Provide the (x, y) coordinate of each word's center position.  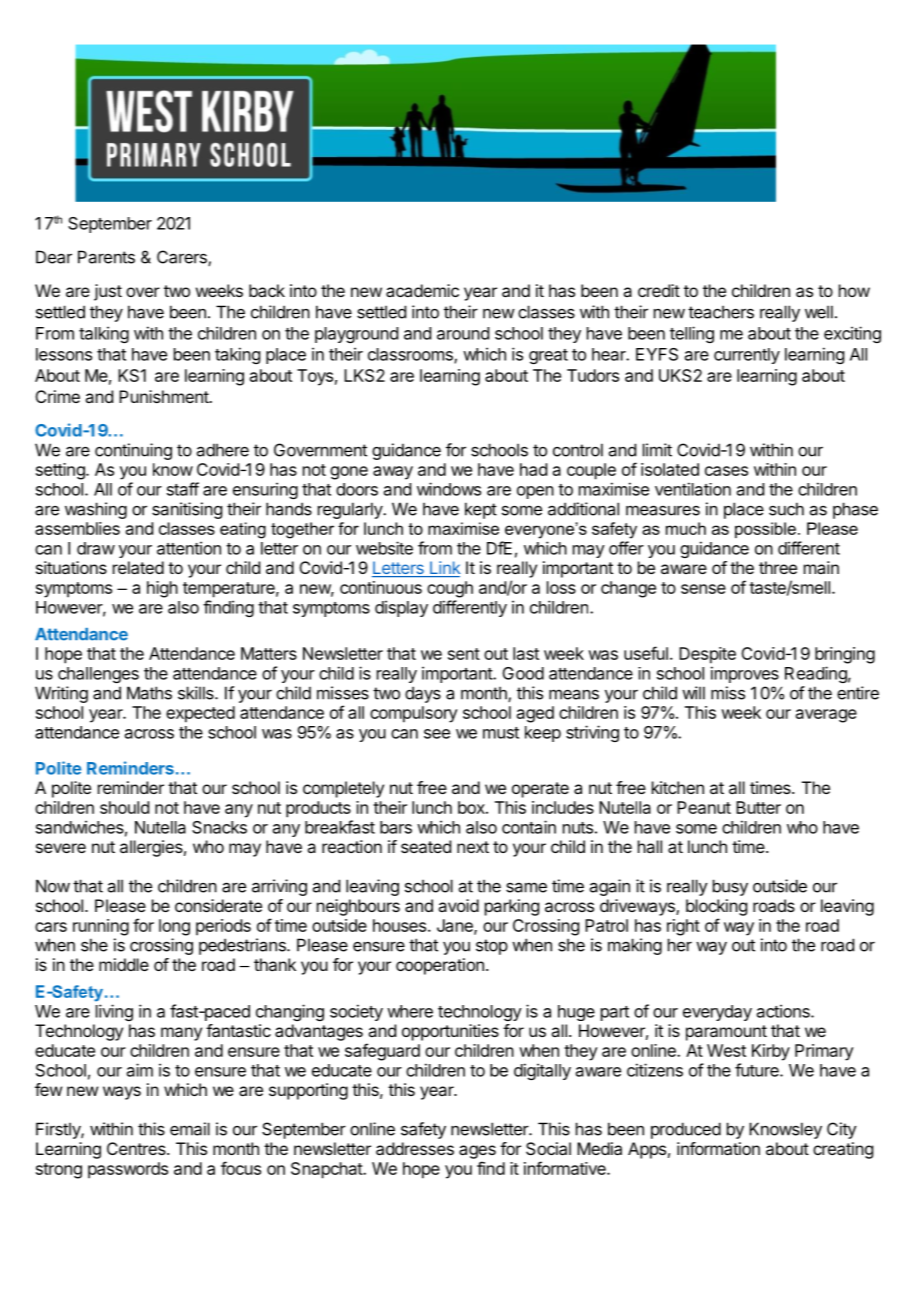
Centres (137, 1148)
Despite (707, 655)
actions (784, 1011)
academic (422, 290)
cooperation (440, 966)
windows (449, 489)
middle (124, 964)
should (124, 807)
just (108, 292)
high (162, 589)
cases (726, 471)
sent (464, 654)
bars (396, 827)
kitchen (678, 787)
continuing (133, 451)
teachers (721, 312)
